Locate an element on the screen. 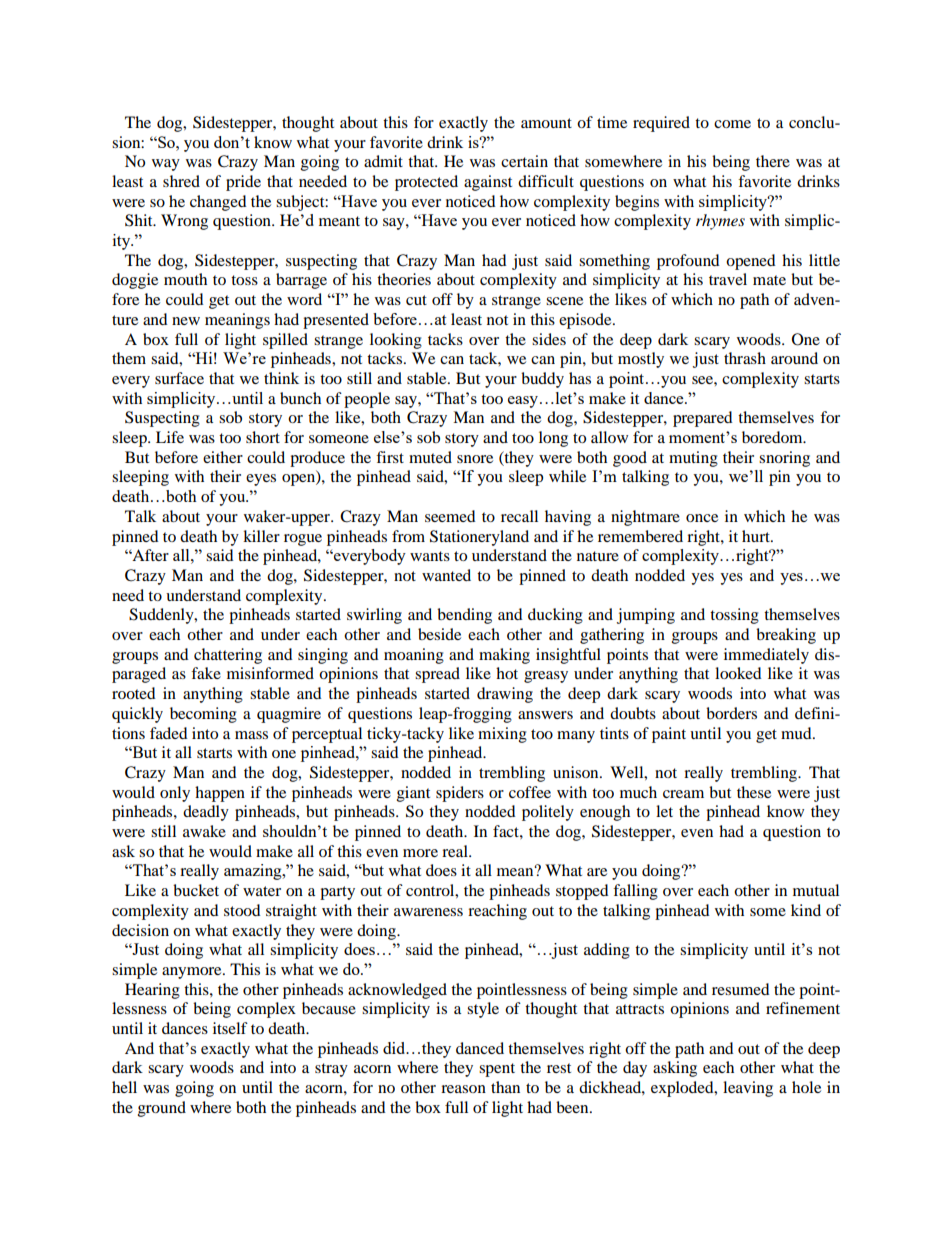  these is located at coordinates (754, 792).
